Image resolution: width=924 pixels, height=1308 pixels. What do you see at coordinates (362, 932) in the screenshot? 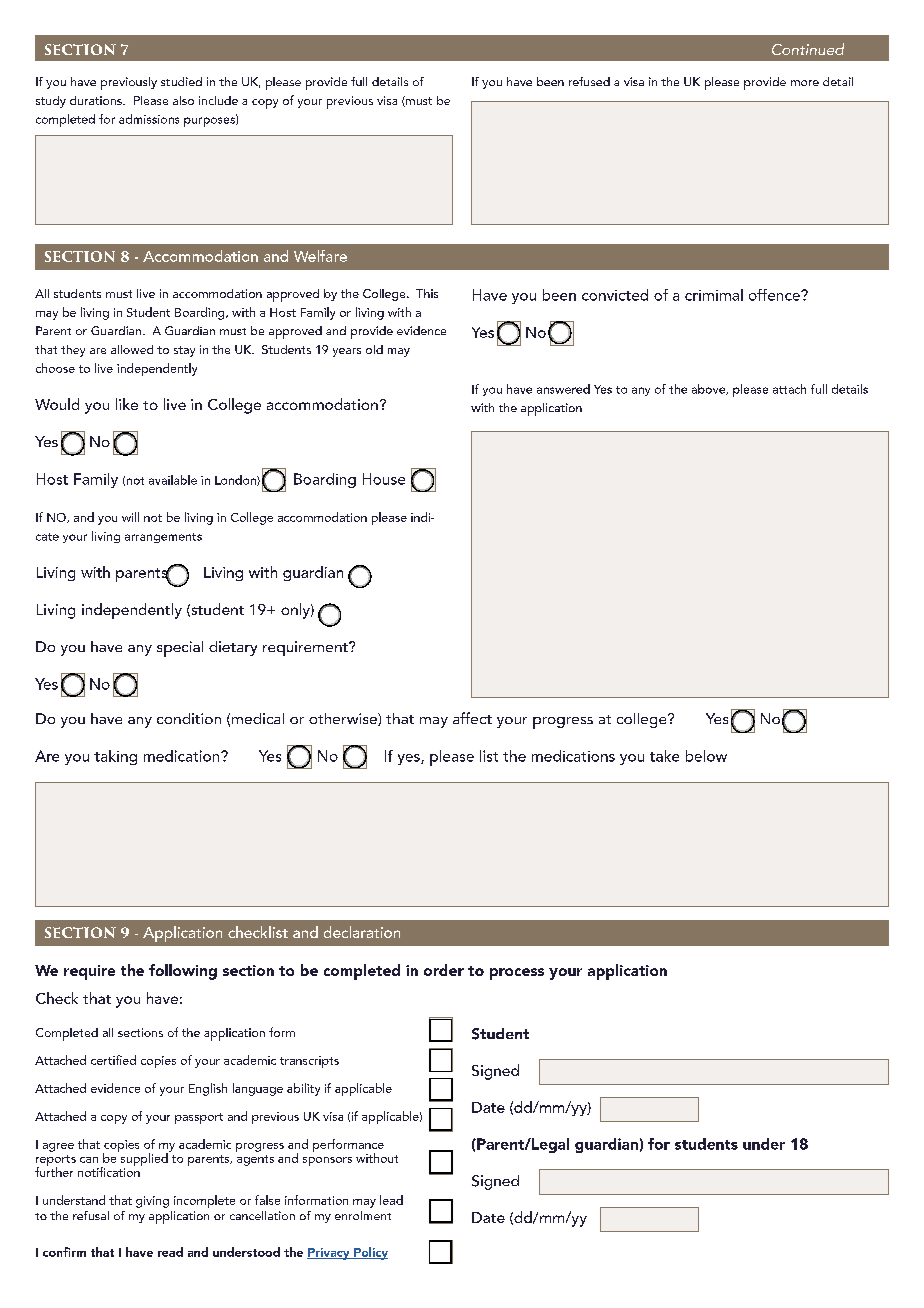
I see `declaration` at bounding box center [362, 932].
